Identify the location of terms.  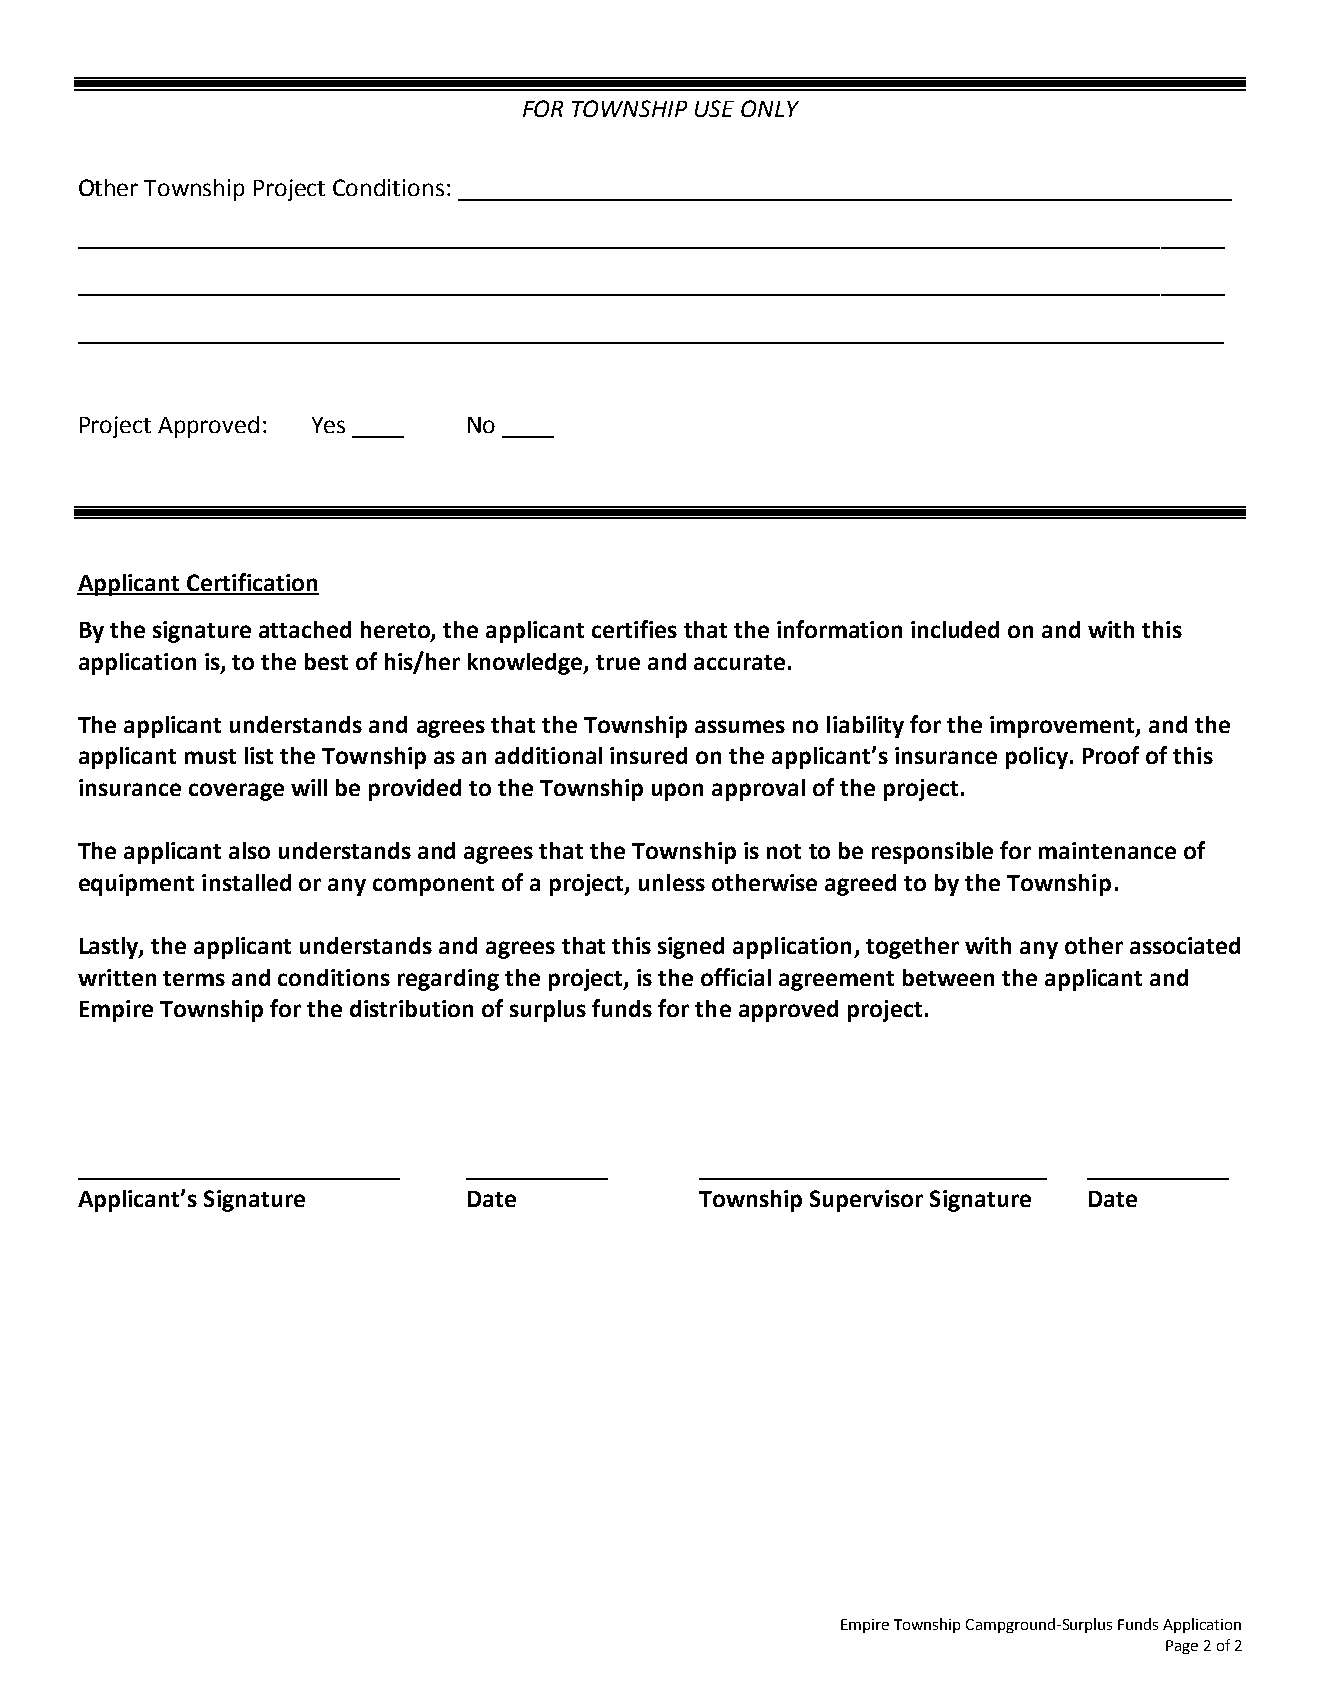
(194, 978).
